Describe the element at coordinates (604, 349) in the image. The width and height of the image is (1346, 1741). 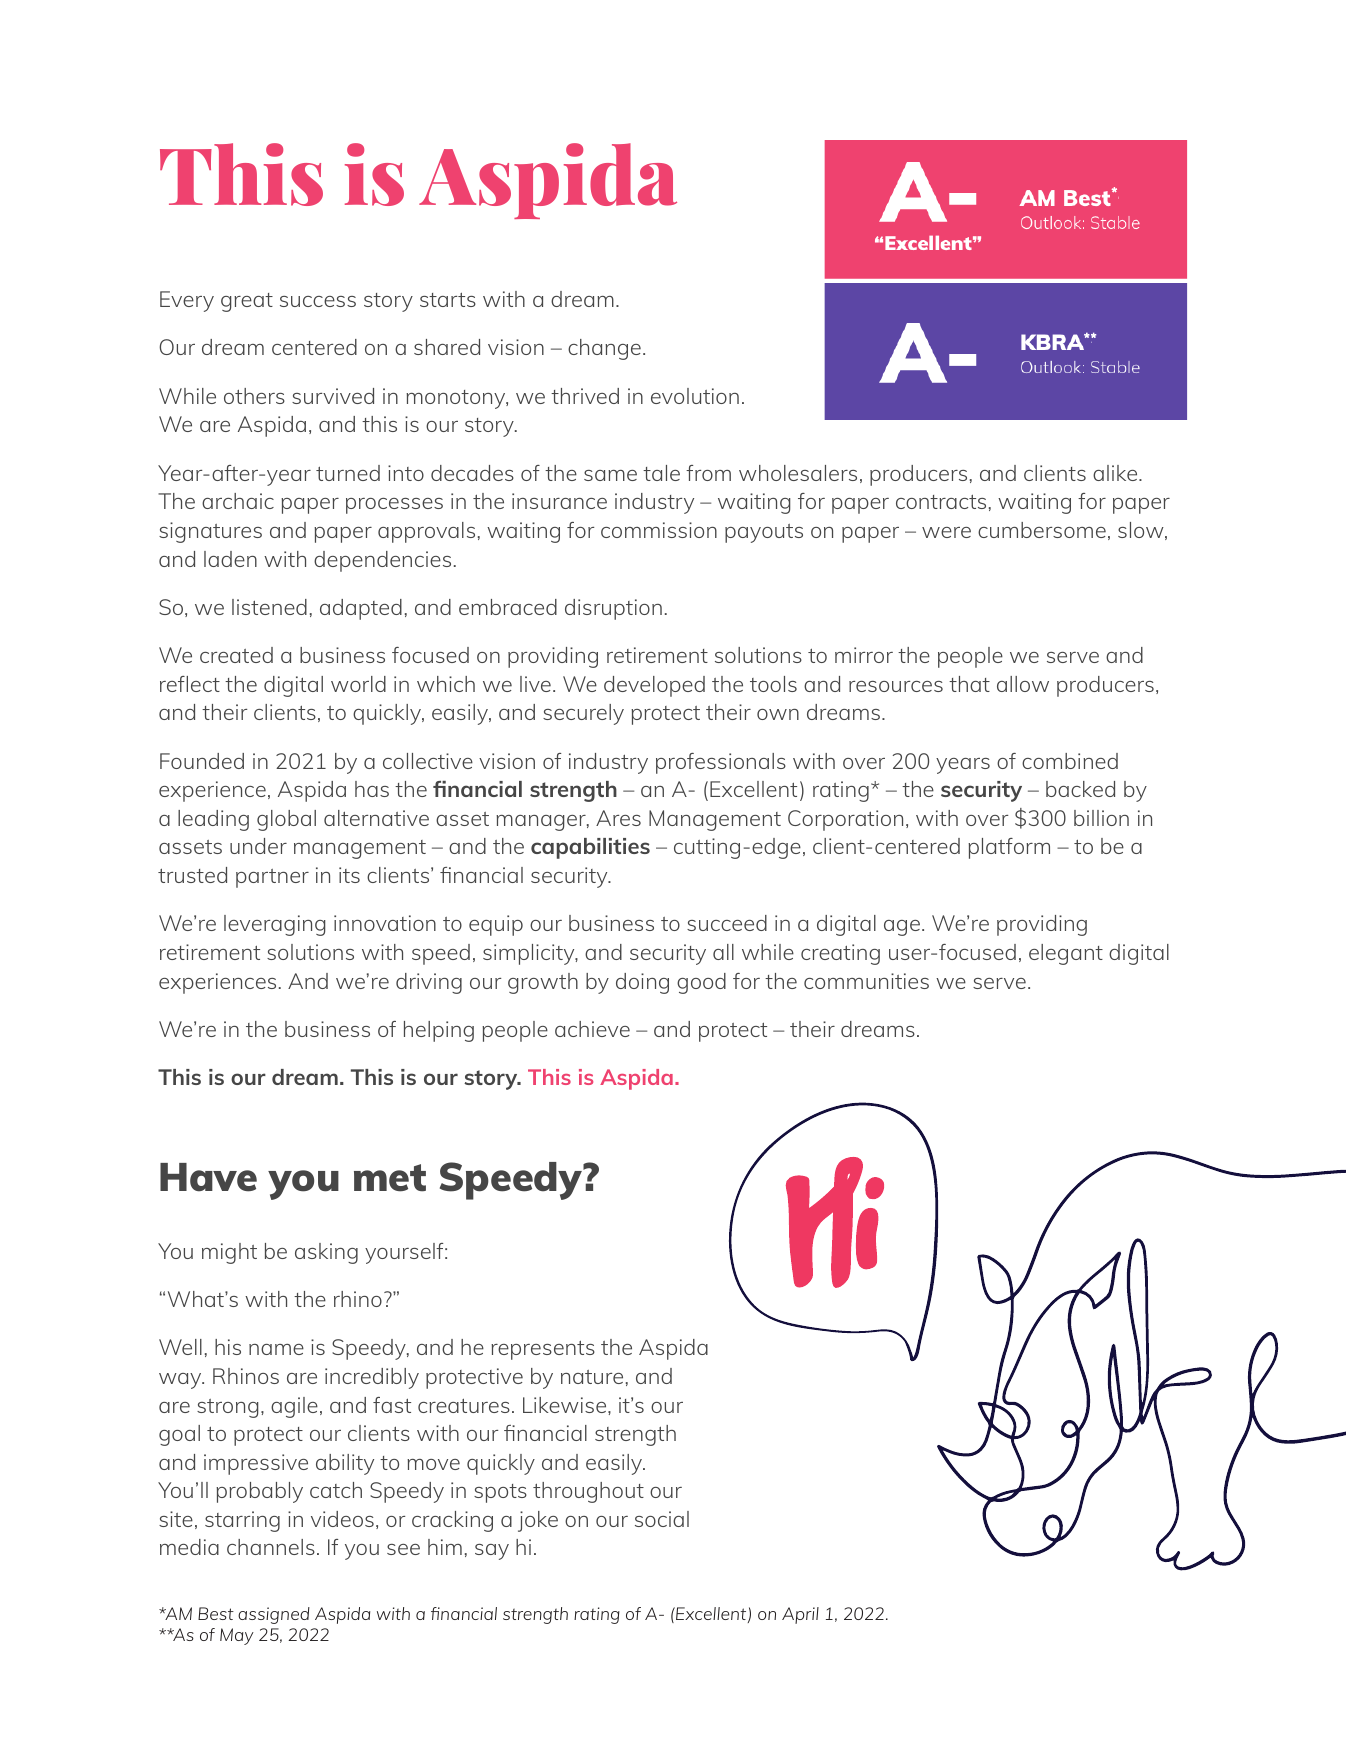
I see `change` at that location.
